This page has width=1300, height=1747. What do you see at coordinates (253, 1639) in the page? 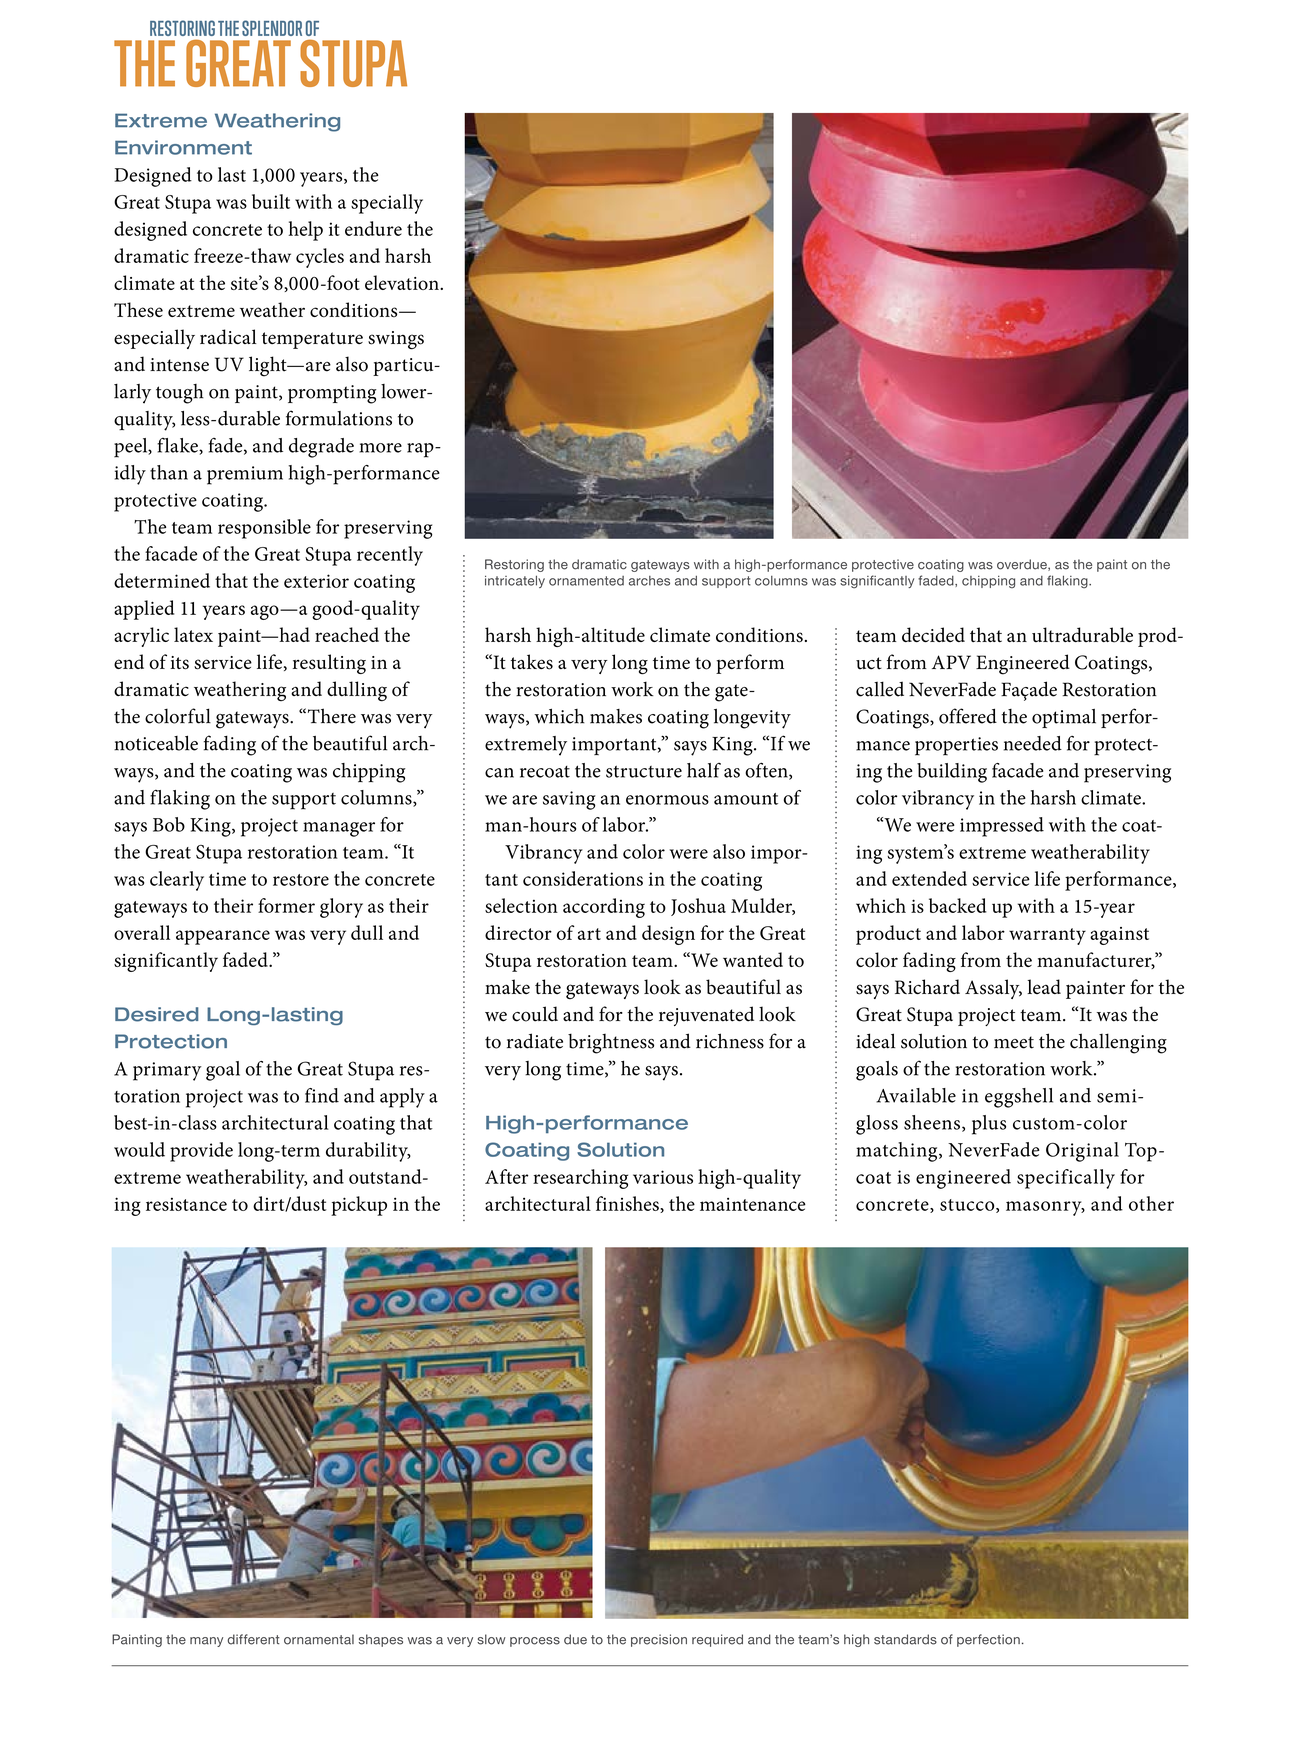
I see `different` at bounding box center [253, 1639].
